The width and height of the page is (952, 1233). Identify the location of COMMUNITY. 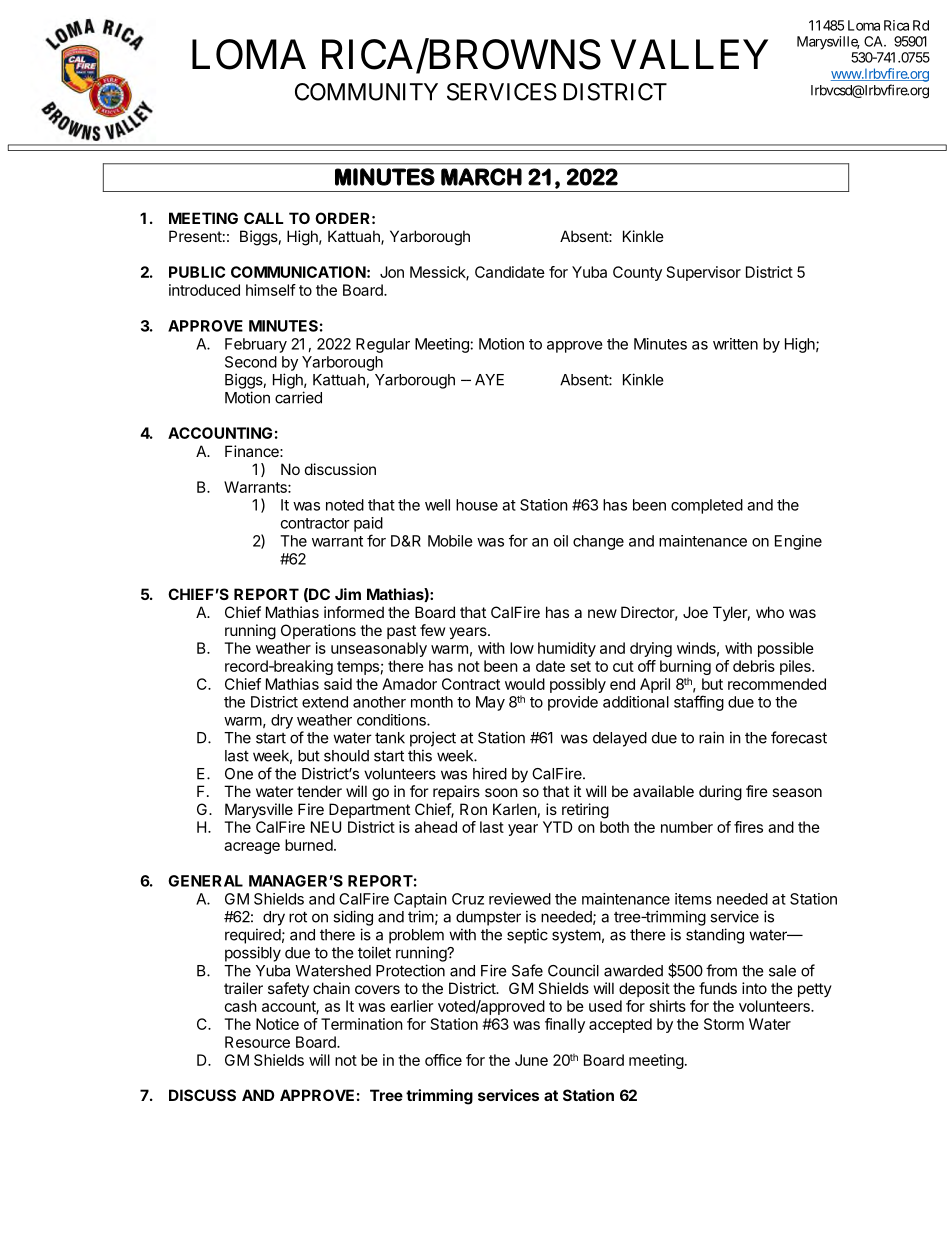
(366, 92).
